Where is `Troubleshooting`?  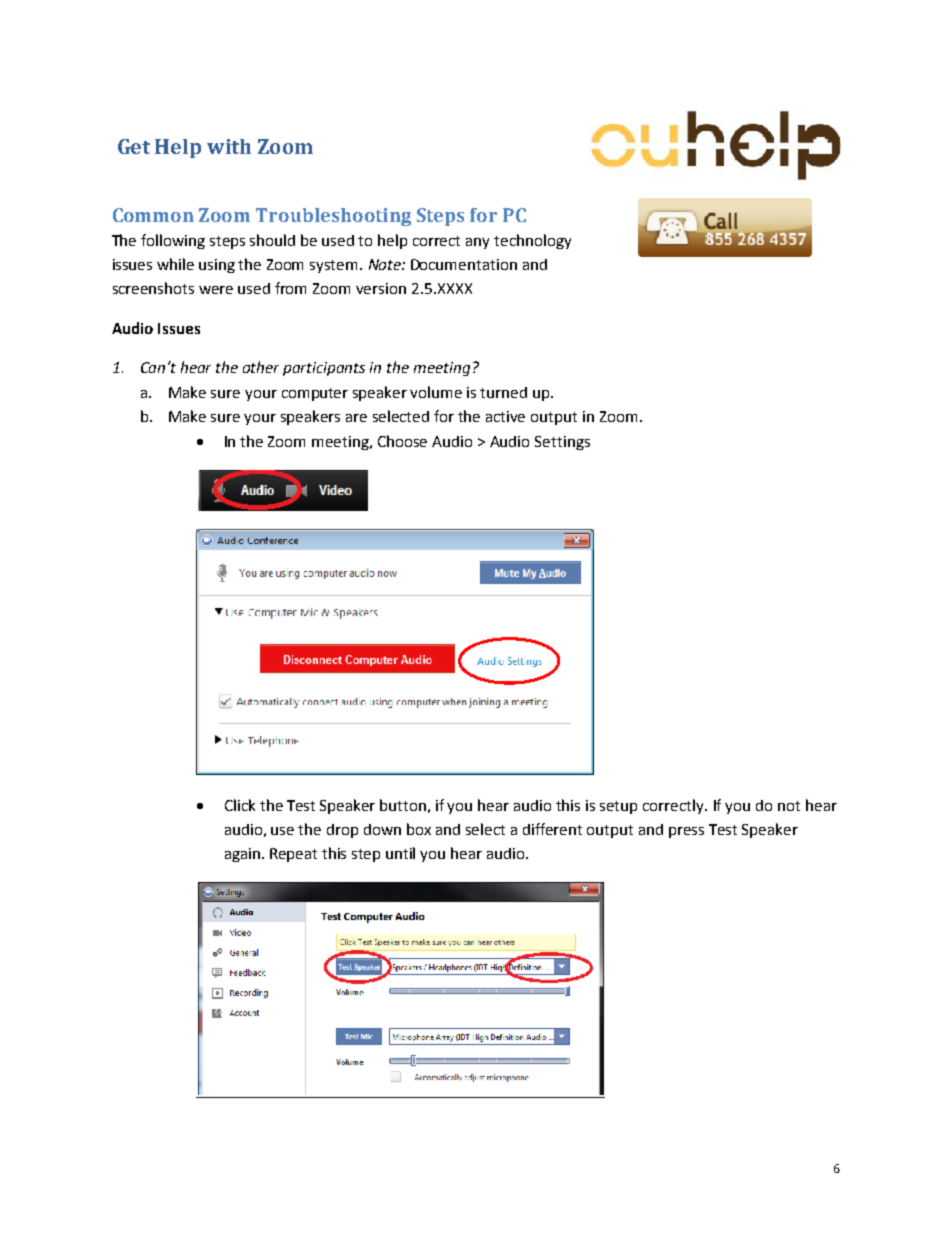 Troubleshooting is located at coordinates (333, 217).
